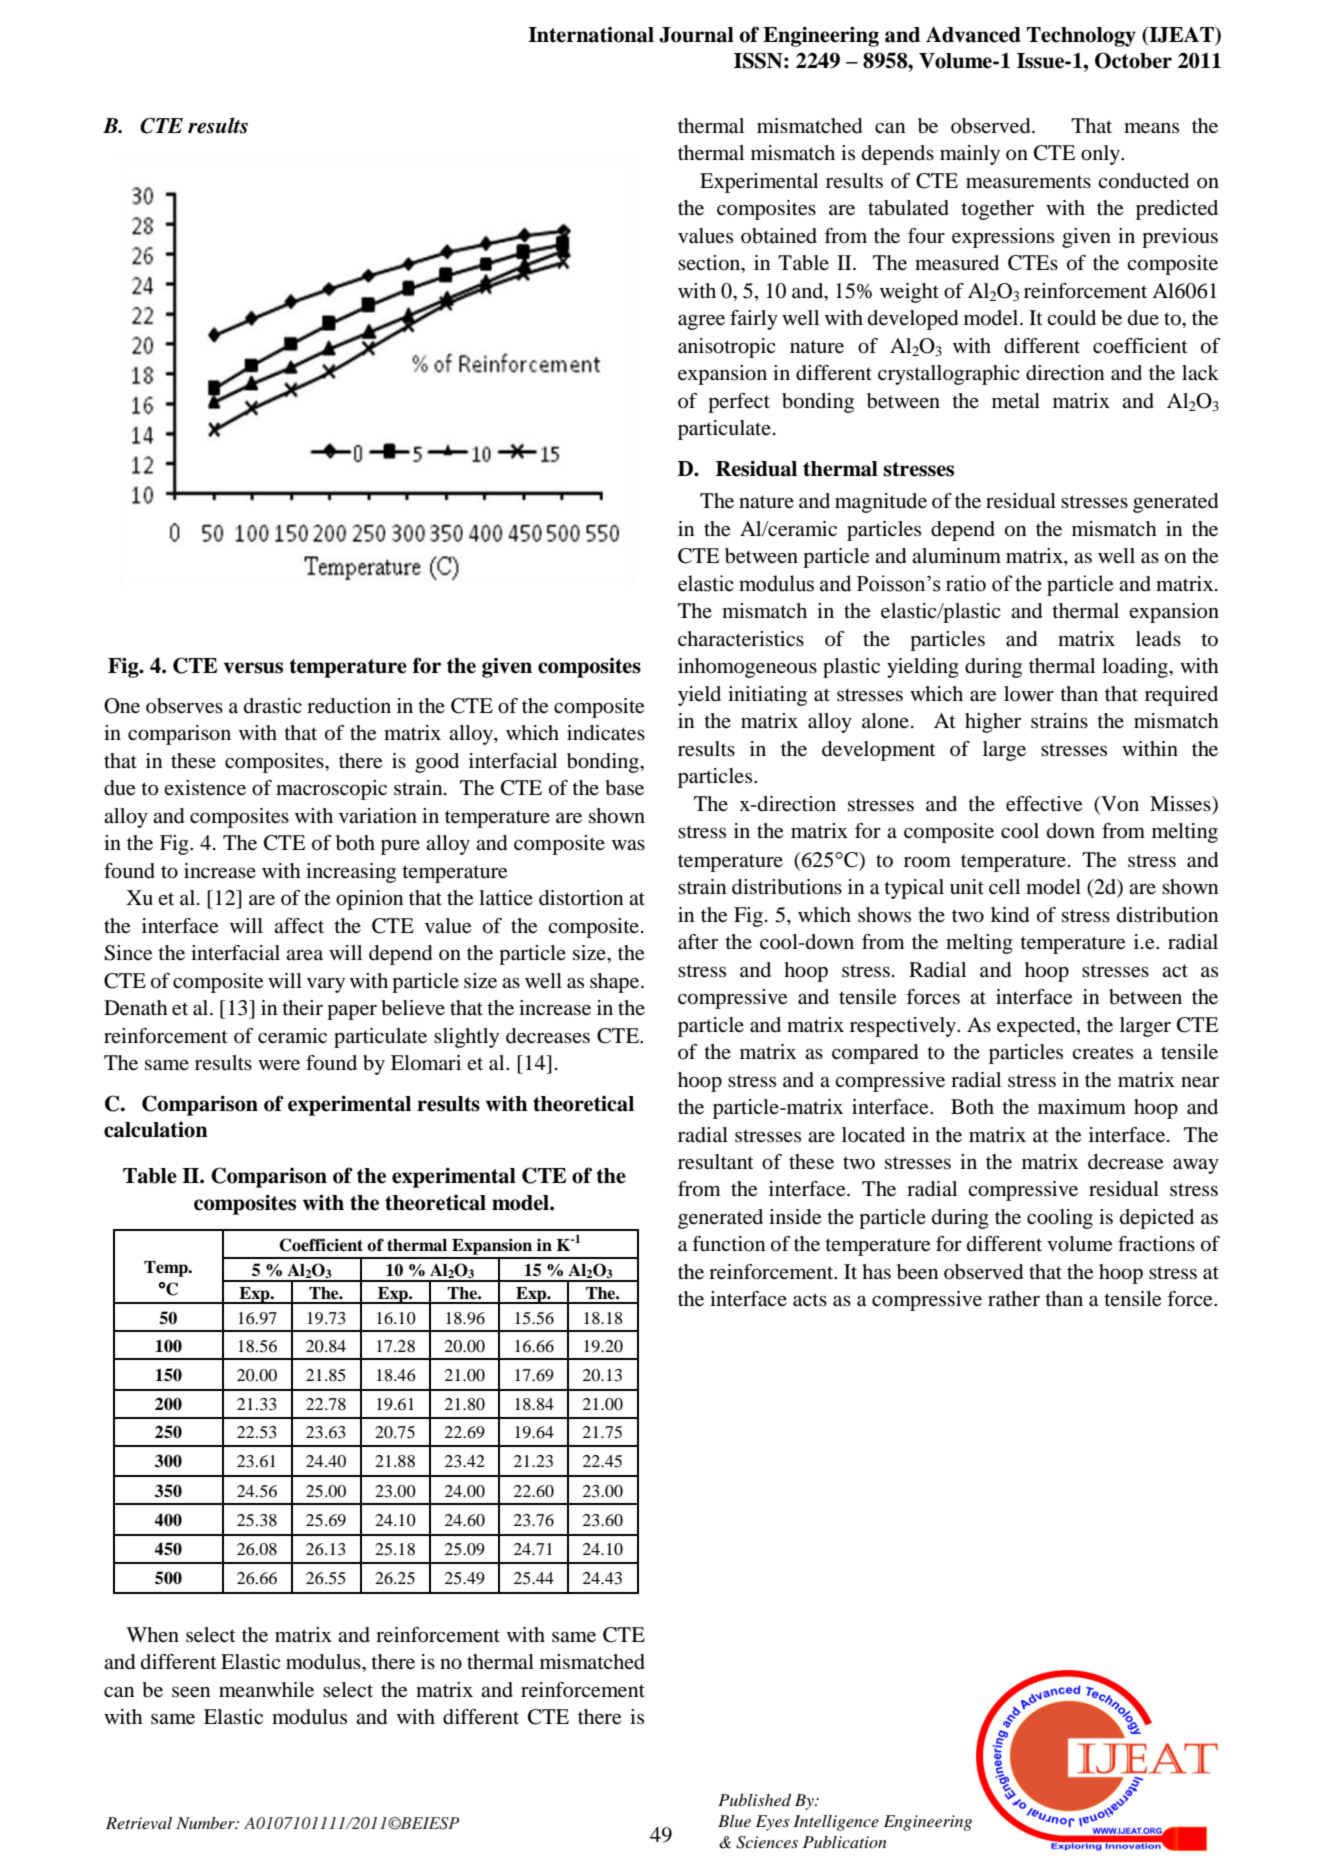  What do you see at coordinates (253, 668) in the document?
I see `versus` at bounding box center [253, 668].
